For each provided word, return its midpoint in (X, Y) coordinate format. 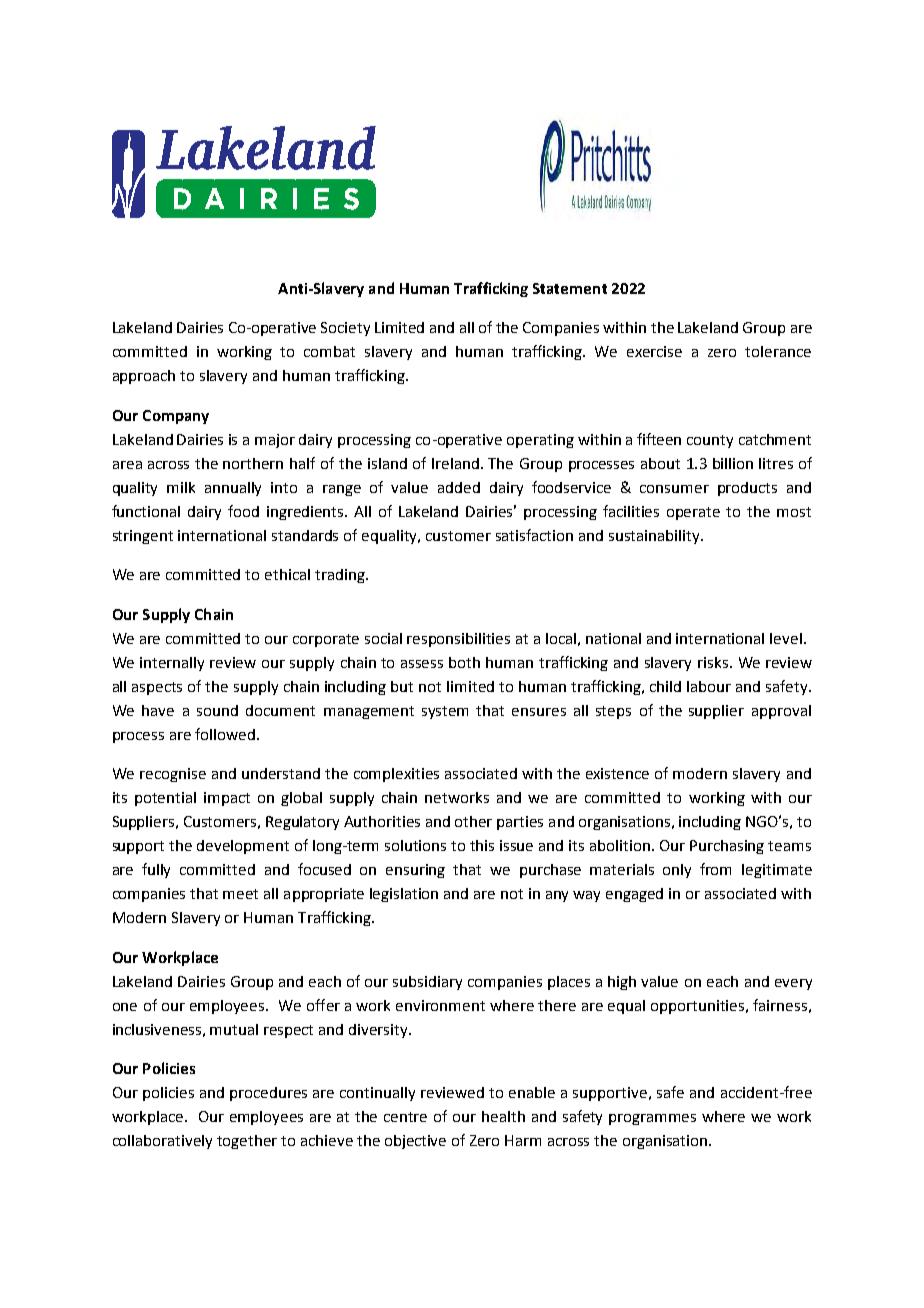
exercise (654, 351)
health (503, 1116)
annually (233, 489)
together (247, 1142)
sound (217, 710)
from (715, 869)
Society (345, 329)
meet (240, 894)
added (459, 487)
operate (693, 513)
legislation (404, 895)
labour (709, 686)
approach (144, 377)
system (445, 712)
